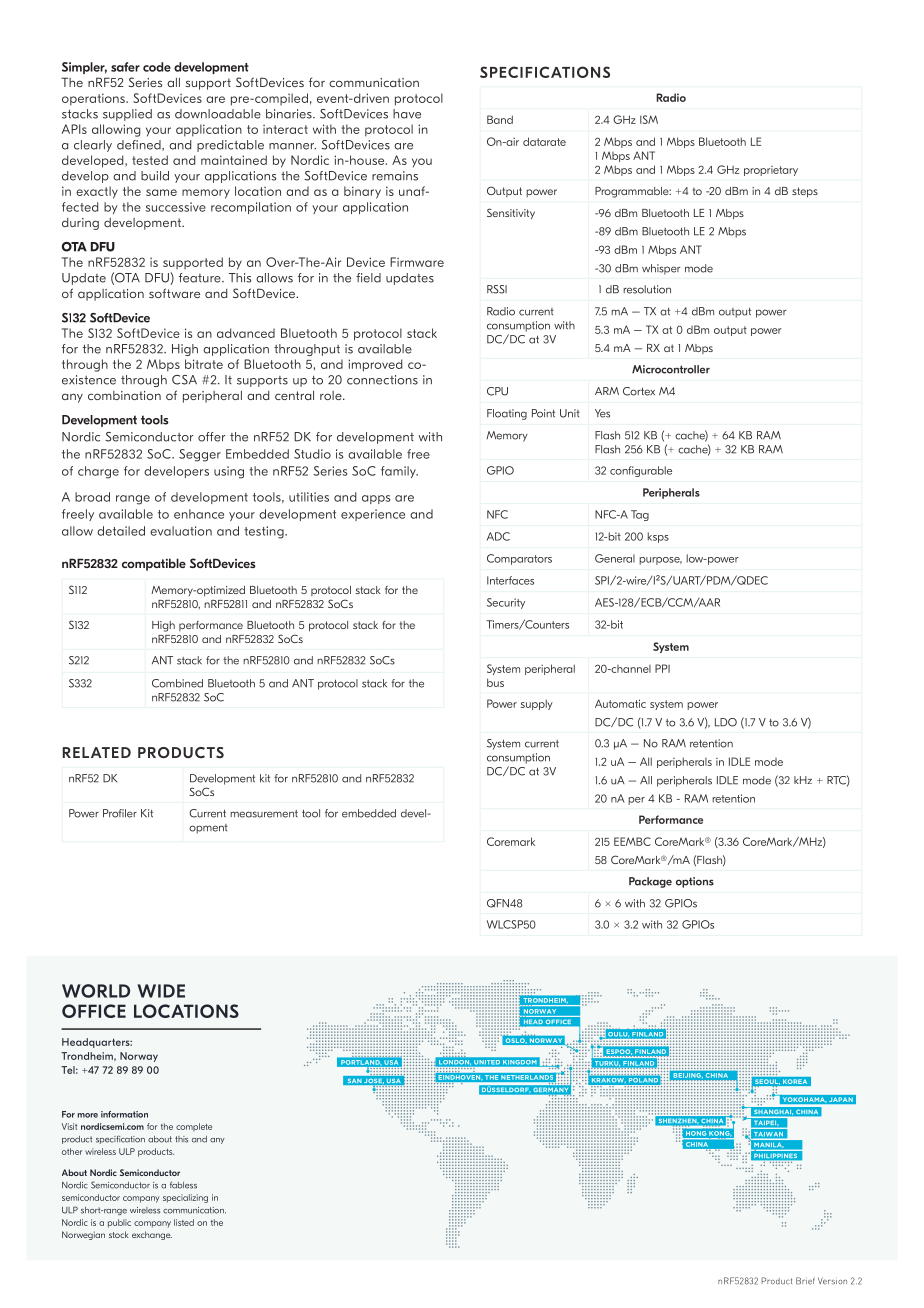 This screenshot has width=924, height=1308. Describe the element at coordinates (407, 114) in the screenshot. I see `have` at that location.
